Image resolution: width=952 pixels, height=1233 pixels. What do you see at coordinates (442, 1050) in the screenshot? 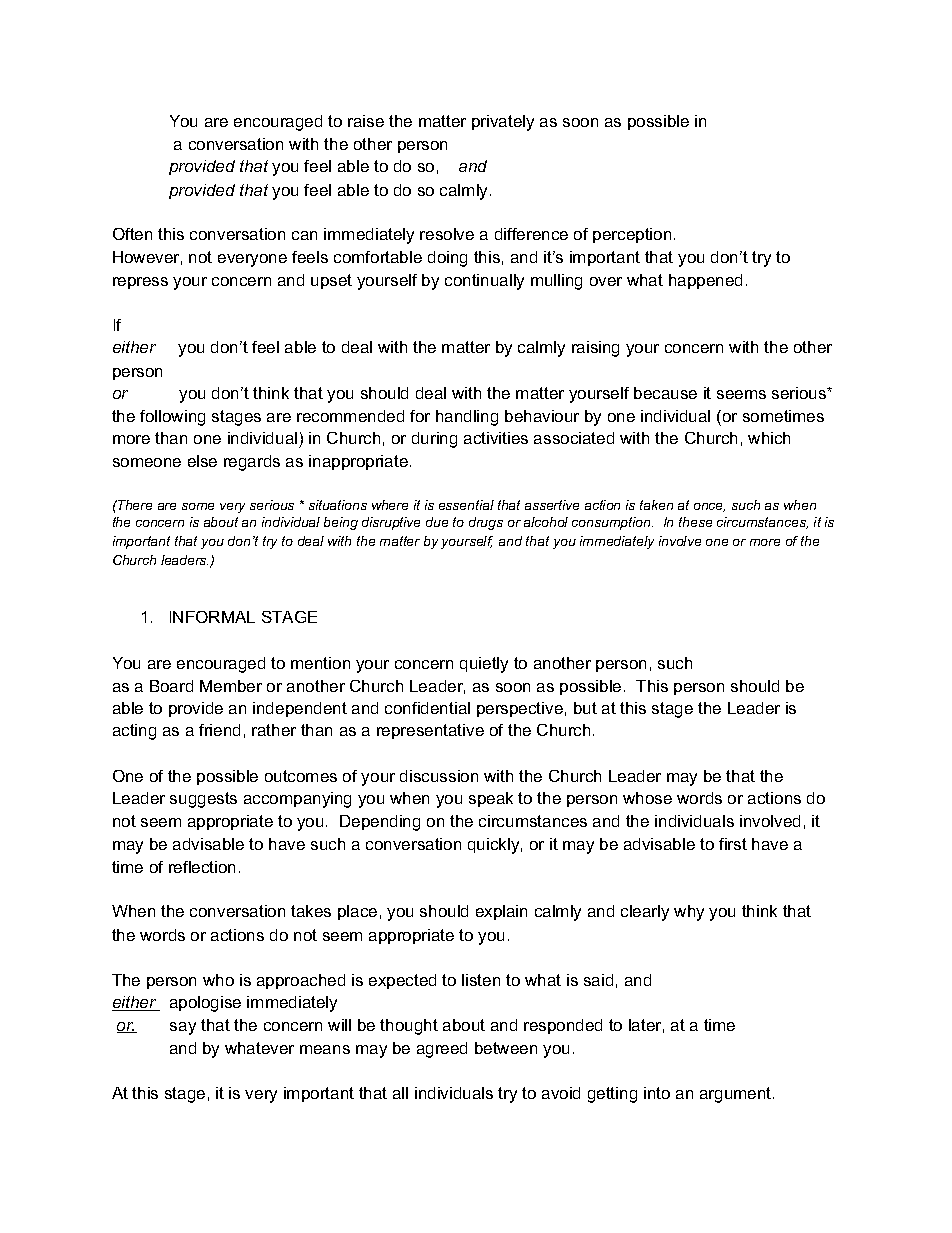
I see `agreed` at bounding box center [442, 1050].
